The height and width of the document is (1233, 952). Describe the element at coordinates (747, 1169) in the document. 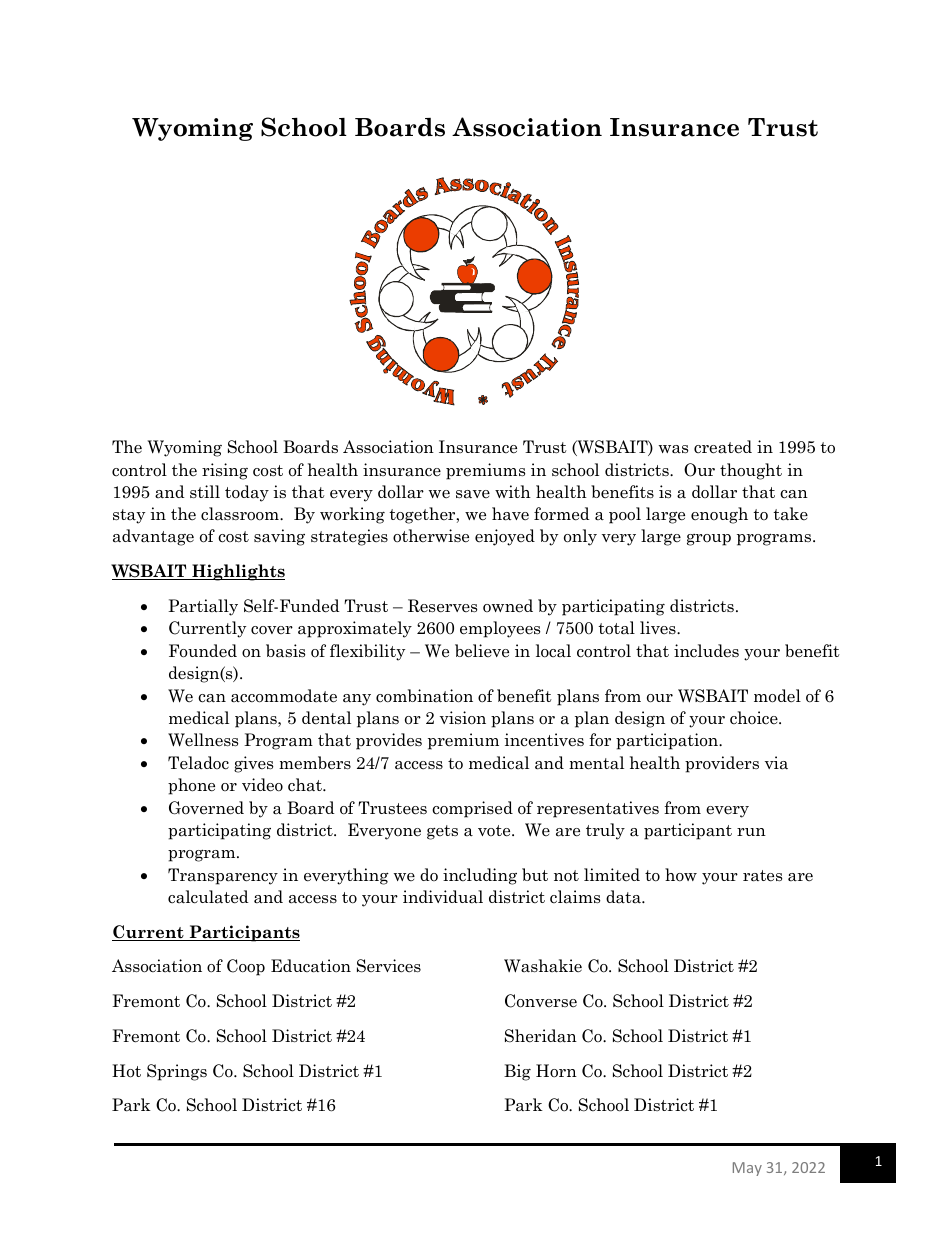

I see `May` at that location.
